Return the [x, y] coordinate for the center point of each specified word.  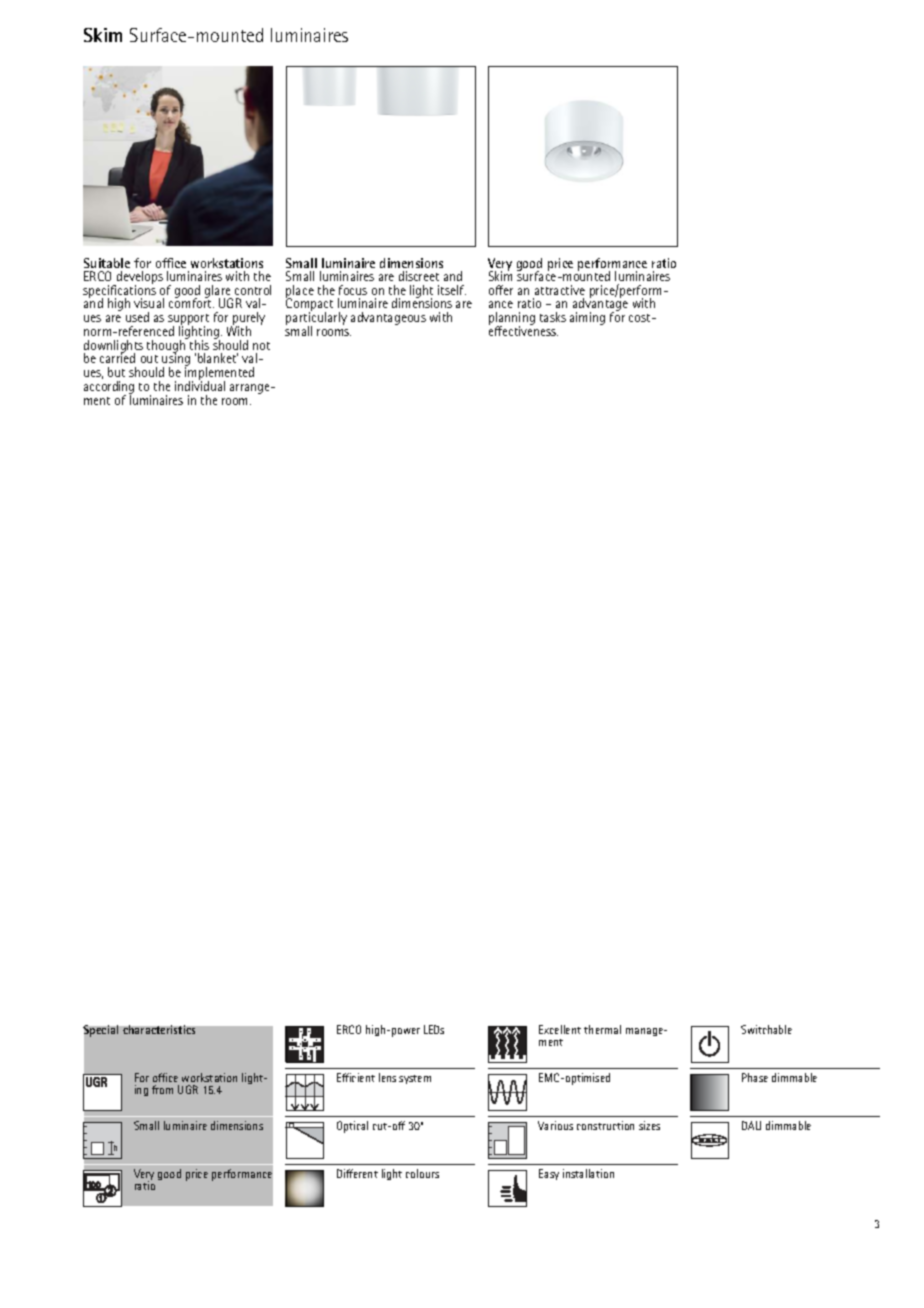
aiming [587, 318]
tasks [553, 317]
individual [200, 385]
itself [452, 290]
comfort [191, 302]
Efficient [356, 1077]
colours [422, 1173]
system [415, 1079]
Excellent [560, 1029]
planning [512, 320]
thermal [602, 1029]
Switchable [766, 1029]
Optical [352, 1127]
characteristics [159, 1029]
